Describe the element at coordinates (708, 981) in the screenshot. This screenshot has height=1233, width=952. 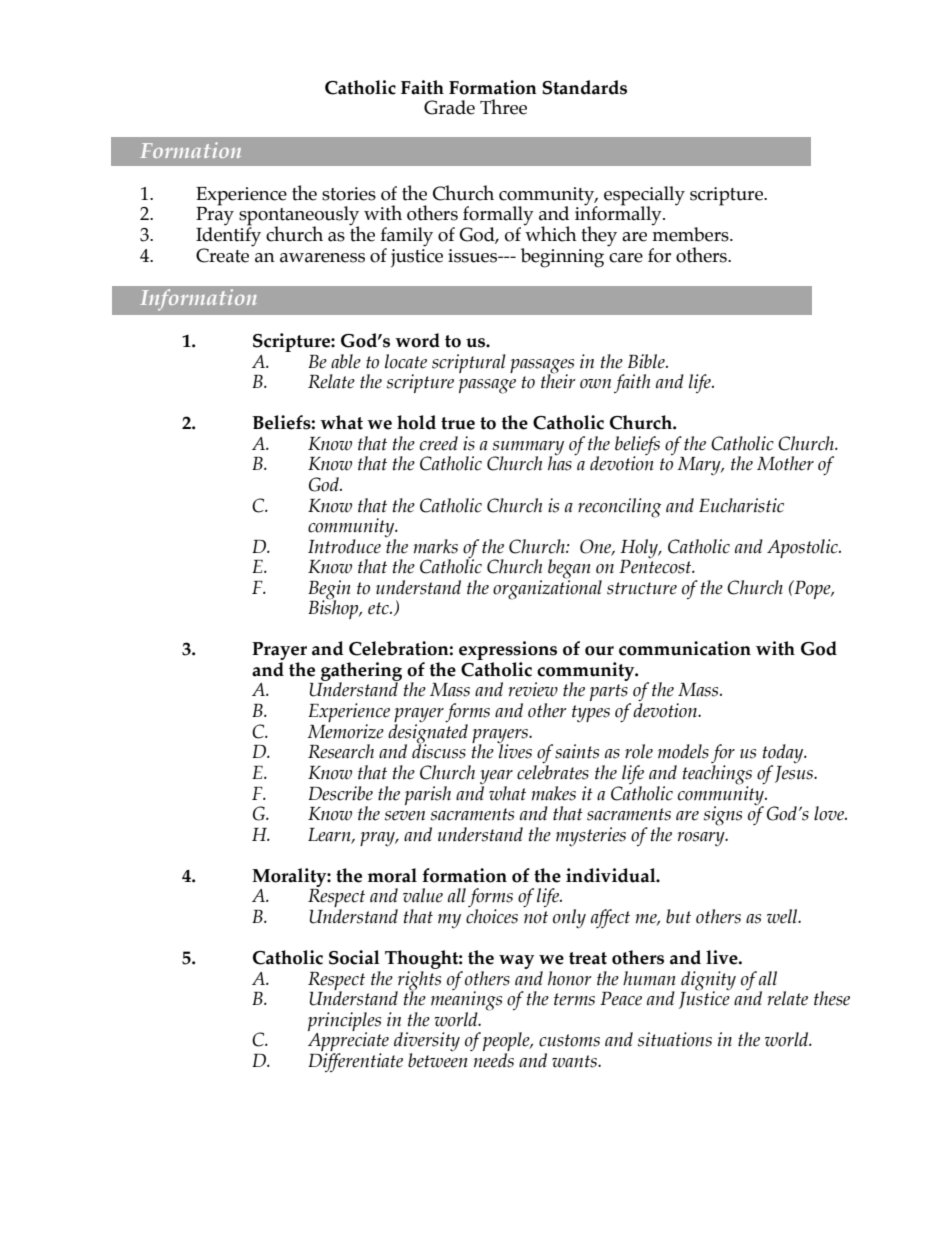
I see `dignity` at that location.
